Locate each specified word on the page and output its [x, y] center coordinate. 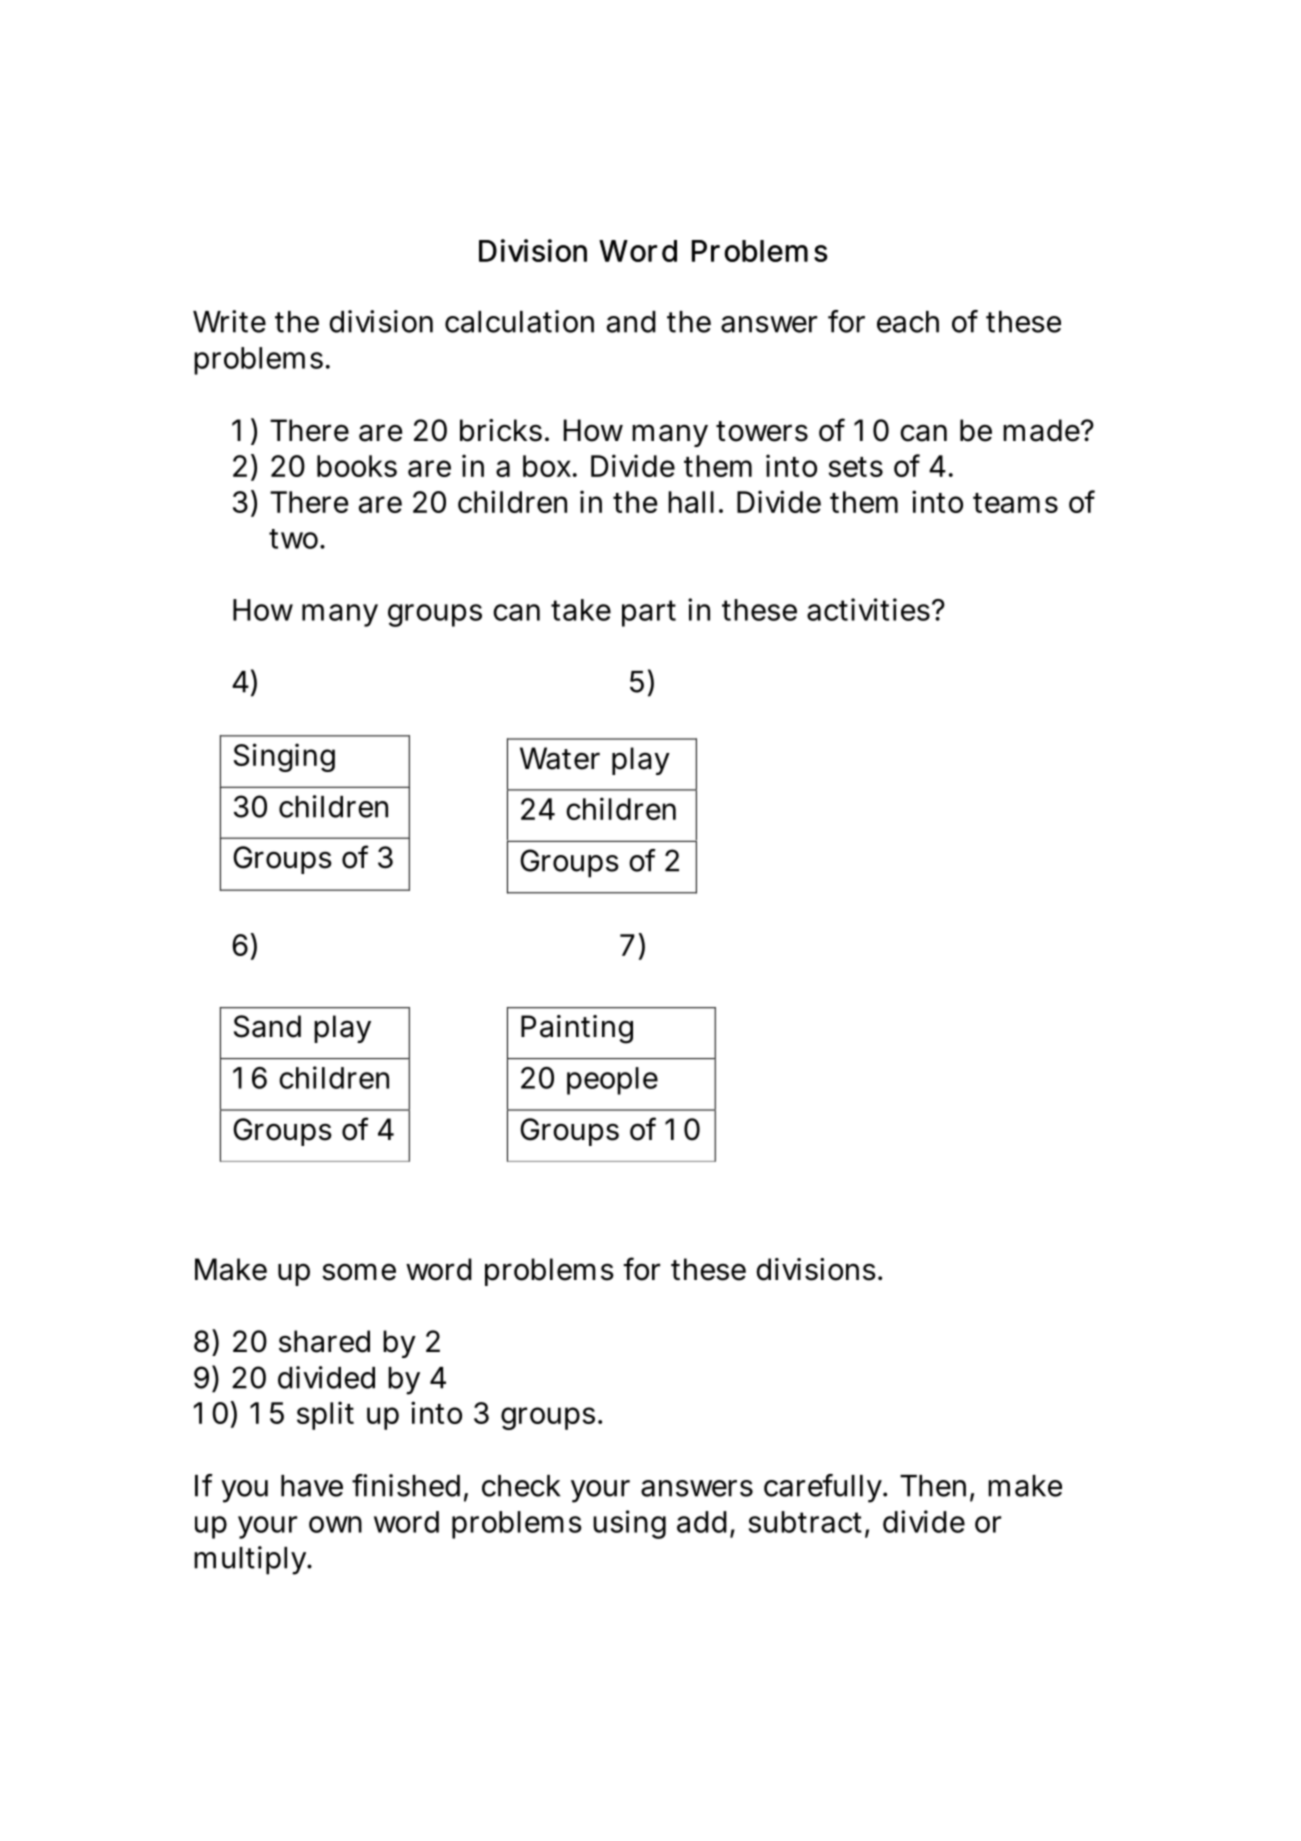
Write [229, 321]
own [335, 1524]
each [908, 322]
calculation [519, 321]
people [612, 1081]
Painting [577, 1029]
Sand [267, 1026]
